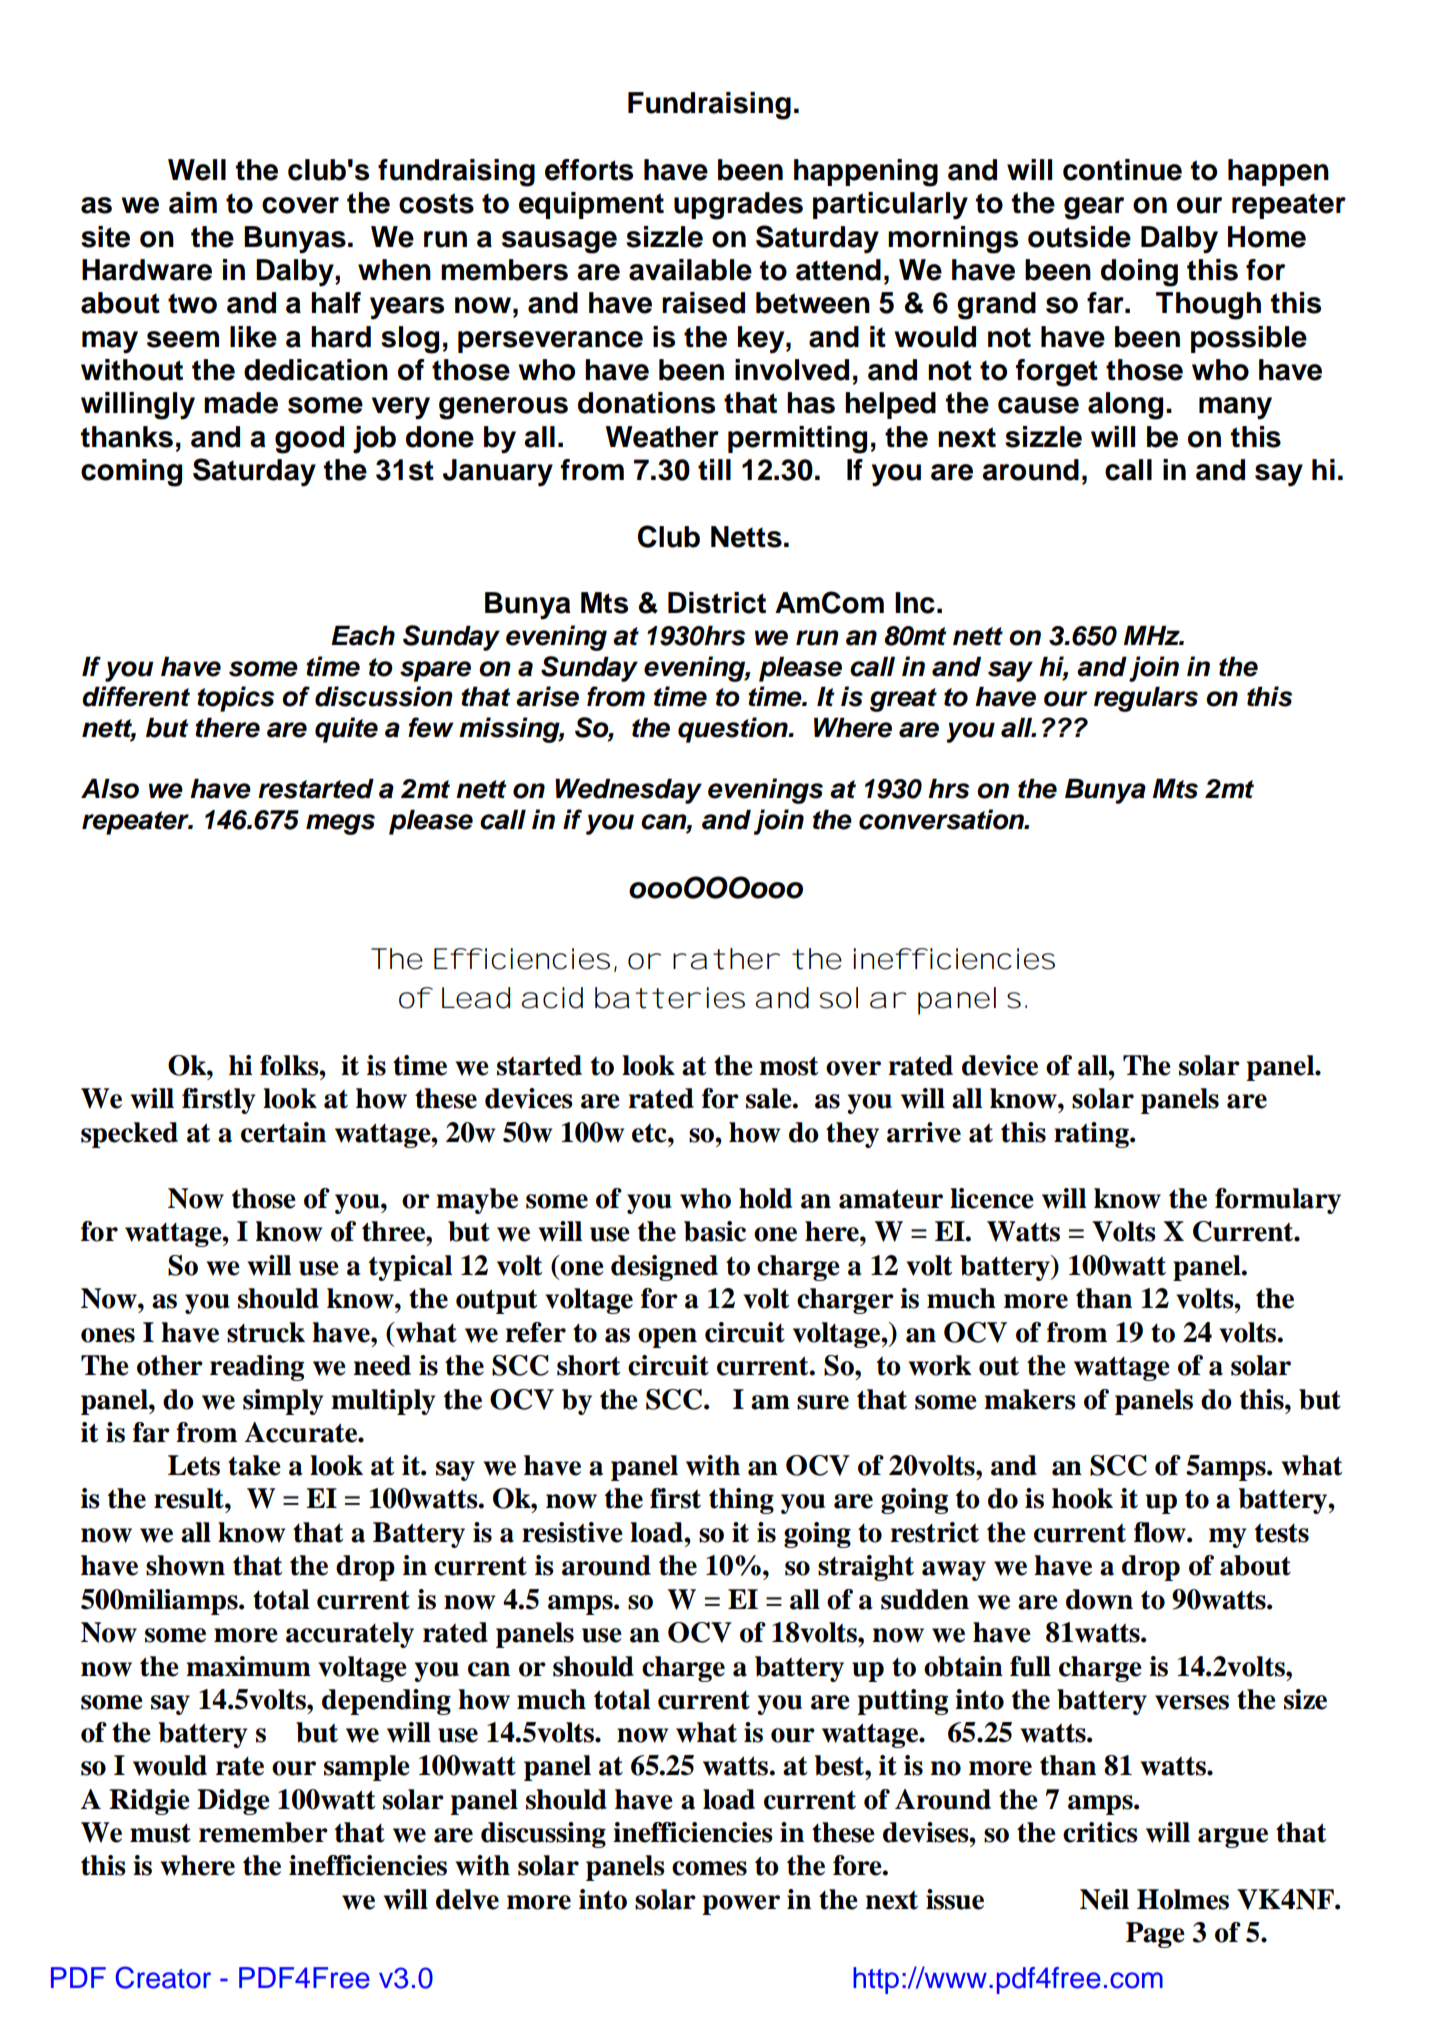 The width and height of the page is (1440, 2036). I want to click on aim, so click(193, 203).
